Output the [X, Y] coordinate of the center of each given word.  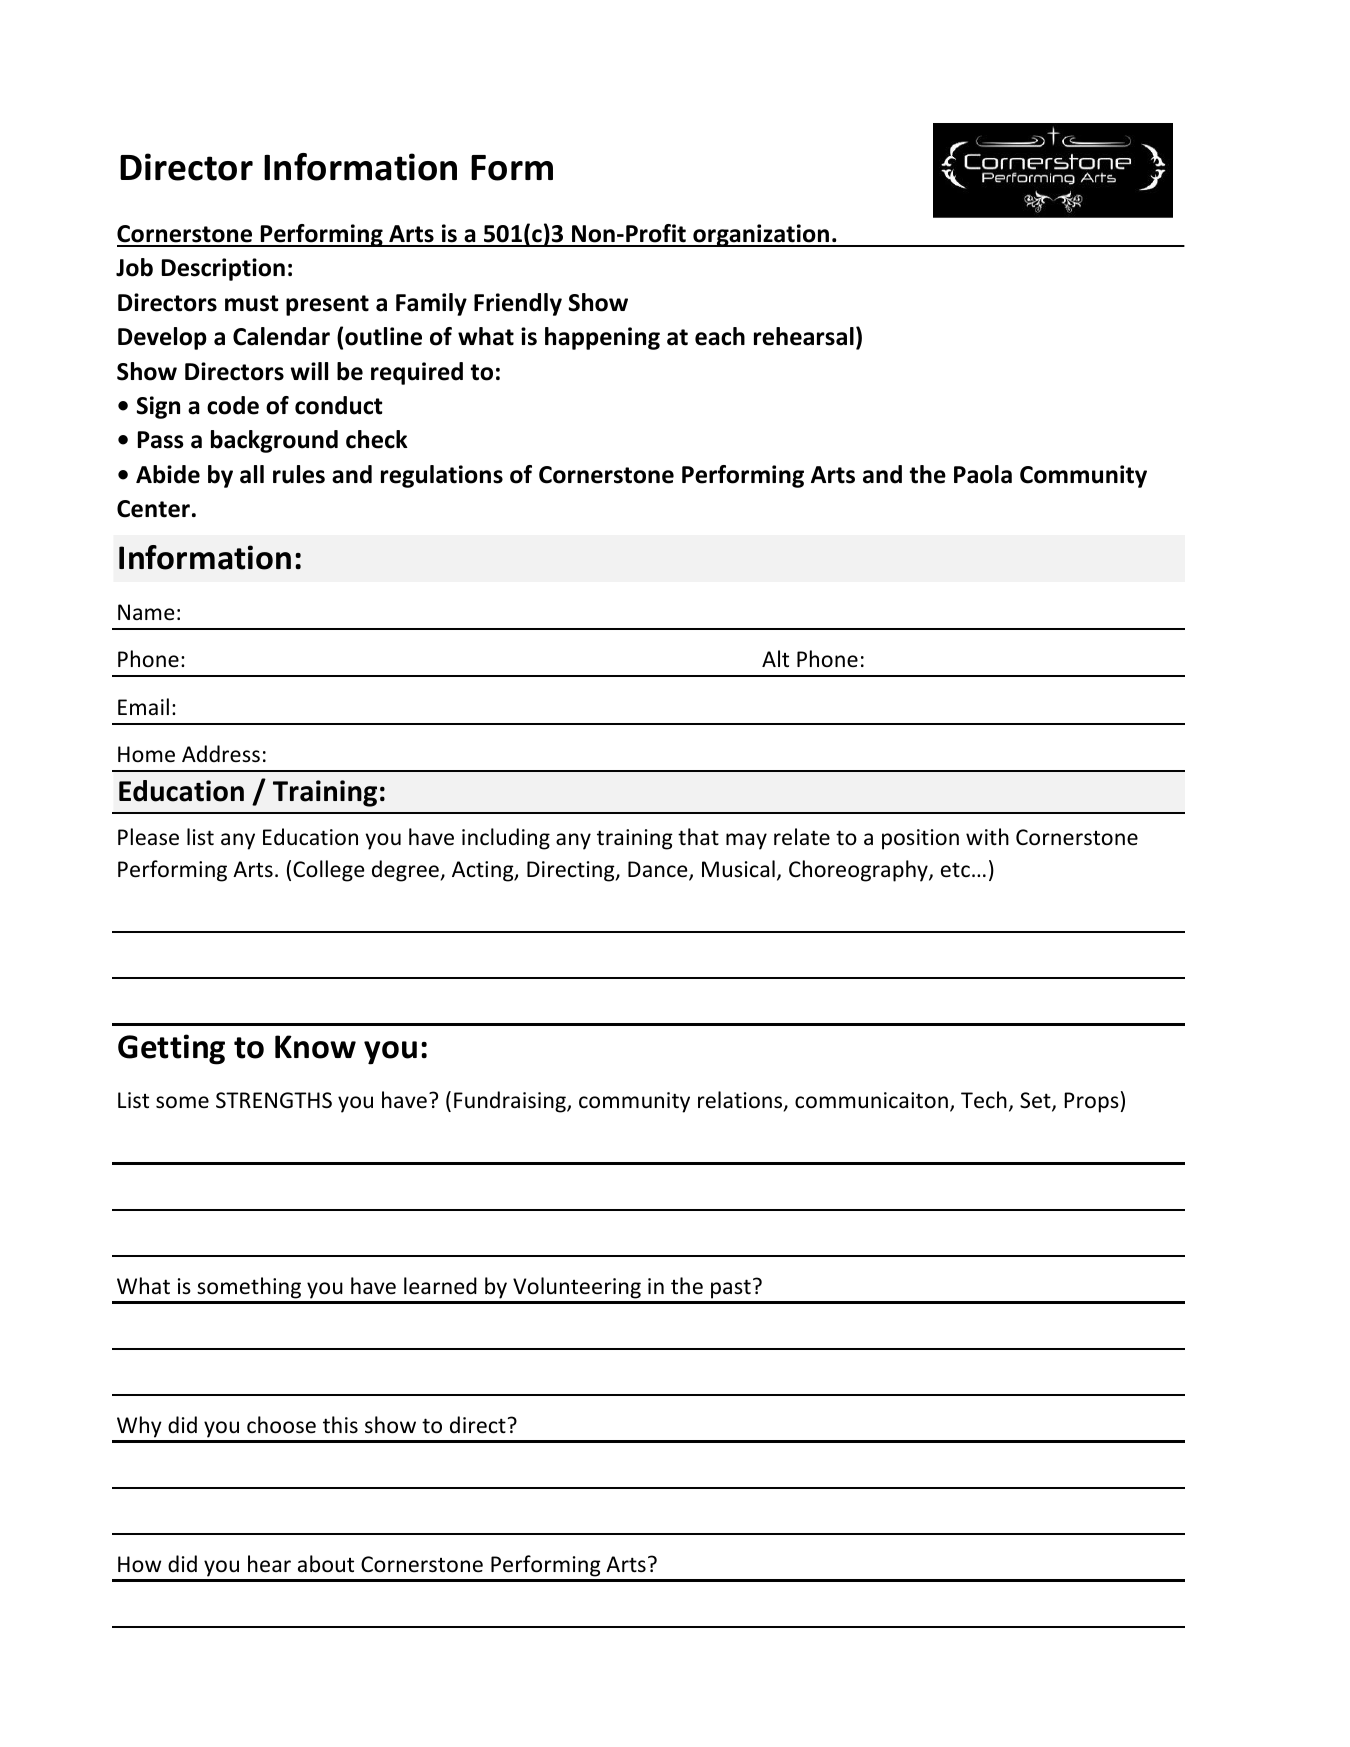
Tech [984, 1100]
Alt [775, 658]
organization [761, 235]
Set [1036, 1101]
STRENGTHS [274, 1100]
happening [602, 338]
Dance [659, 870]
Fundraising [511, 1102]
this [340, 1424]
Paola [983, 474]
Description [223, 269]
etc [955, 870]
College [329, 871]
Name [146, 612]
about [326, 1564]
